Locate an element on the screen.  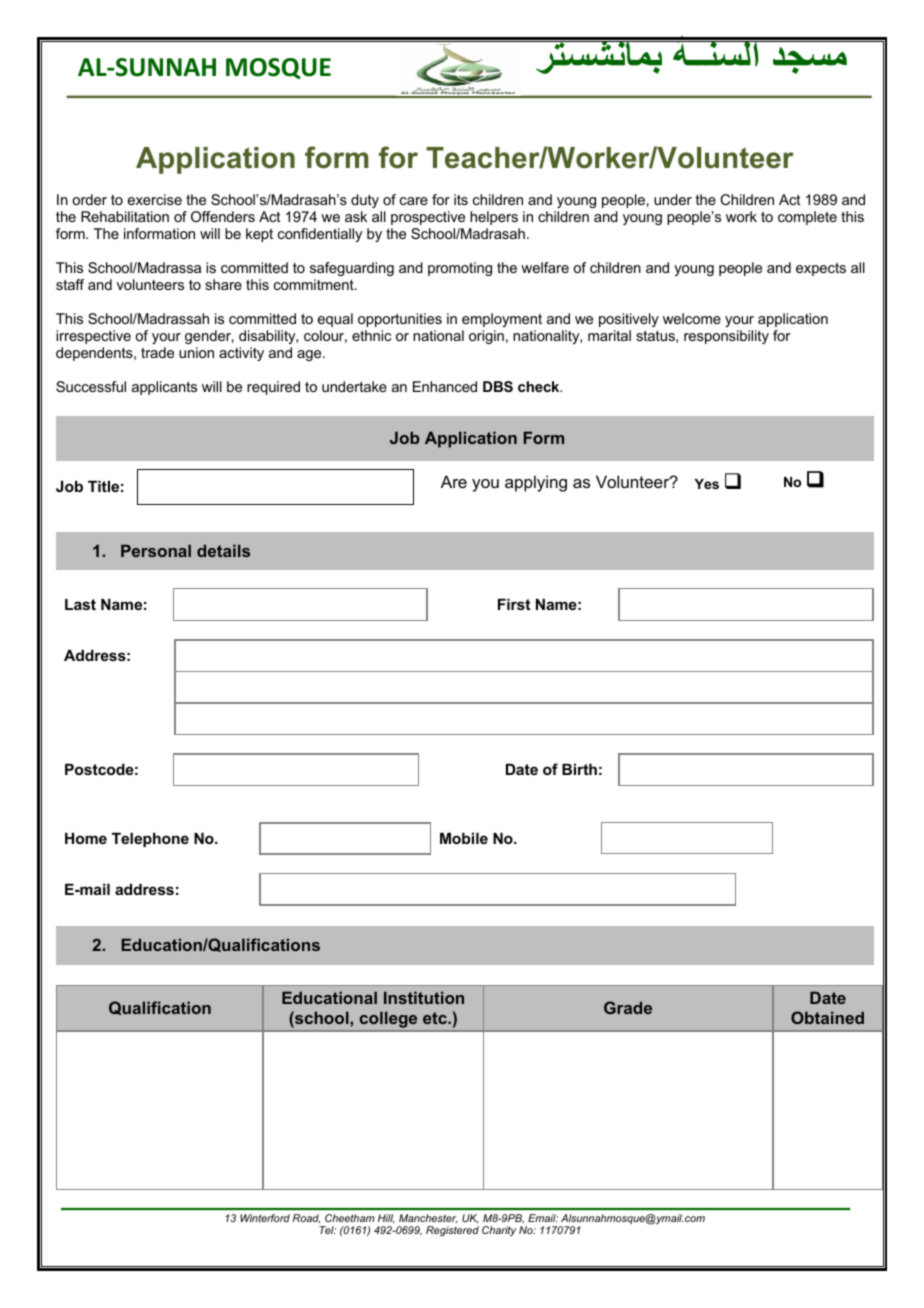
Road is located at coordinates (306, 1218).
